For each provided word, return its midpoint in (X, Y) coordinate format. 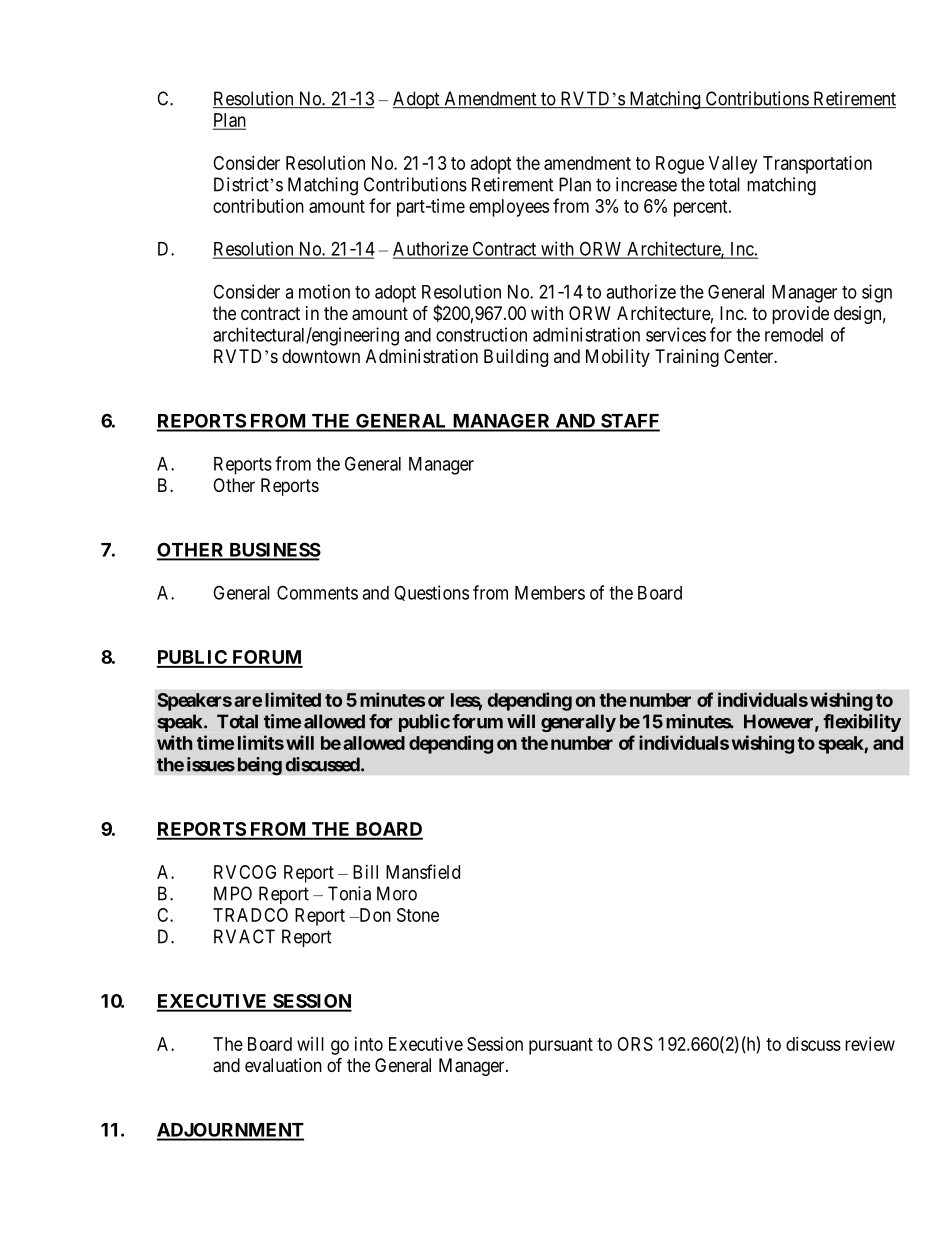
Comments (317, 592)
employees (509, 208)
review (870, 1044)
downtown (321, 356)
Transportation (817, 165)
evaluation (283, 1065)
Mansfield (423, 871)
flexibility (862, 723)
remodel (794, 335)
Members (550, 593)
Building (516, 358)
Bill (365, 872)
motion (324, 291)
